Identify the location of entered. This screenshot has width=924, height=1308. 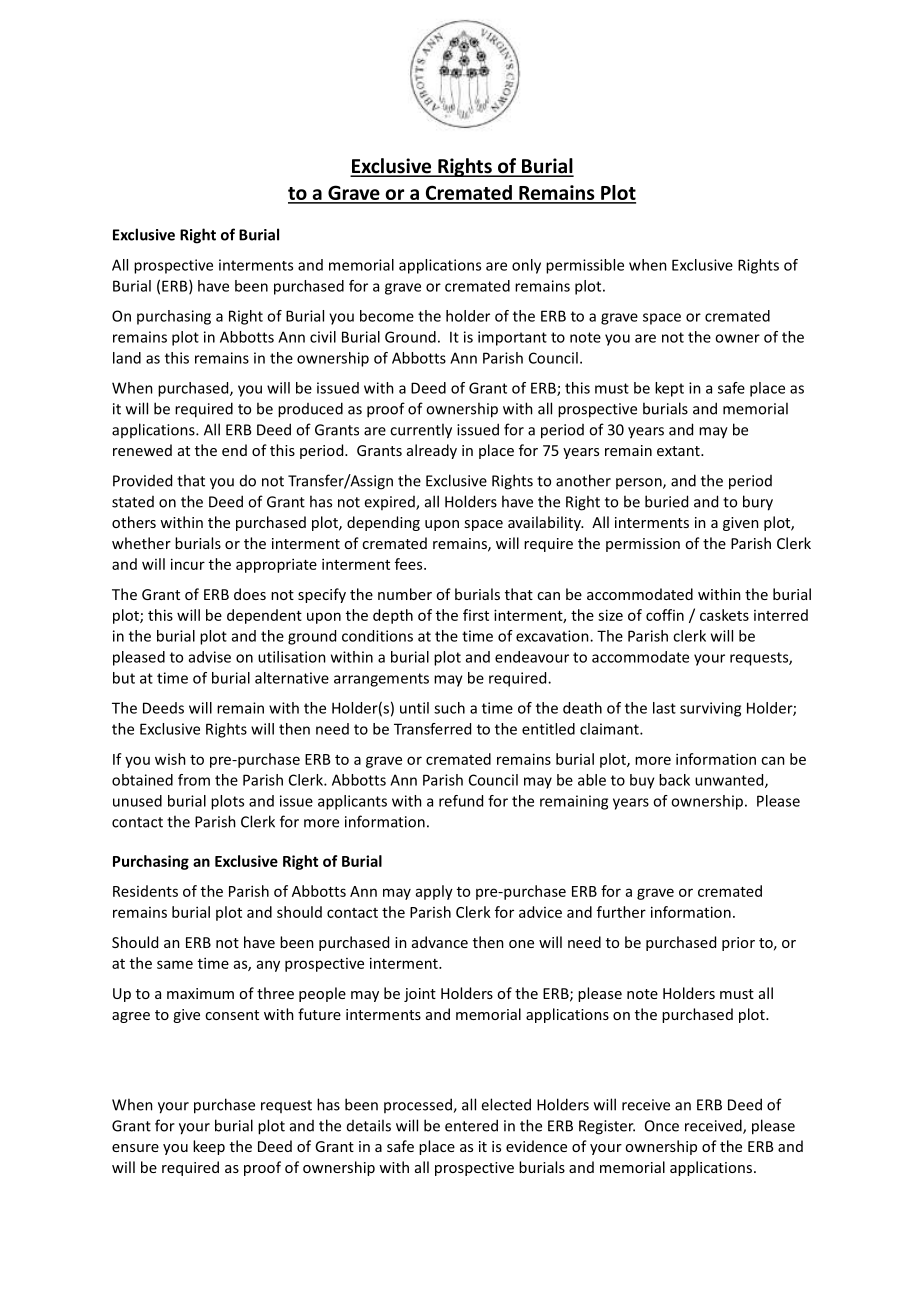
(471, 1125).
